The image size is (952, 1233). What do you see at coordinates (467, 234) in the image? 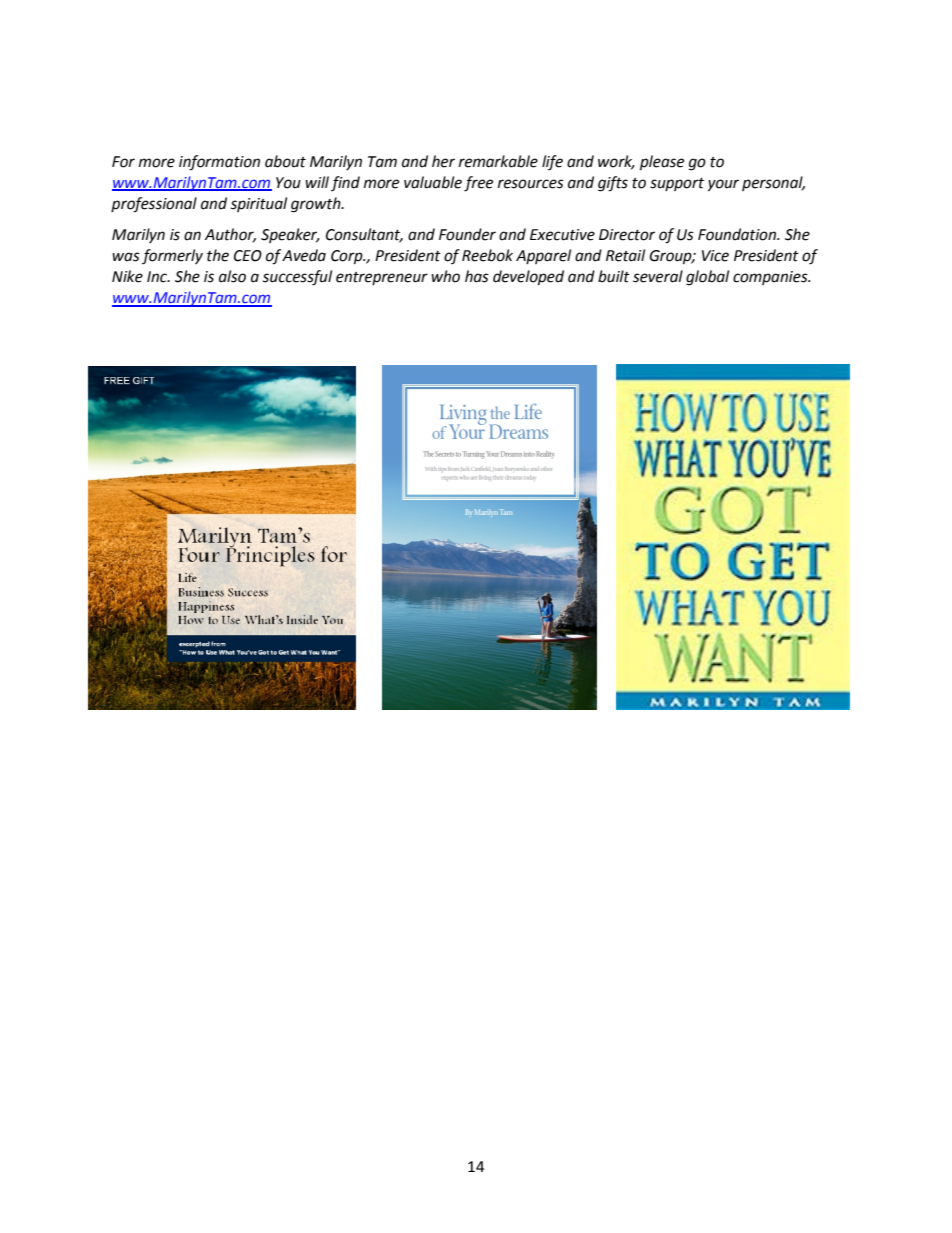
I see `Founder` at bounding box center [467, 234].
